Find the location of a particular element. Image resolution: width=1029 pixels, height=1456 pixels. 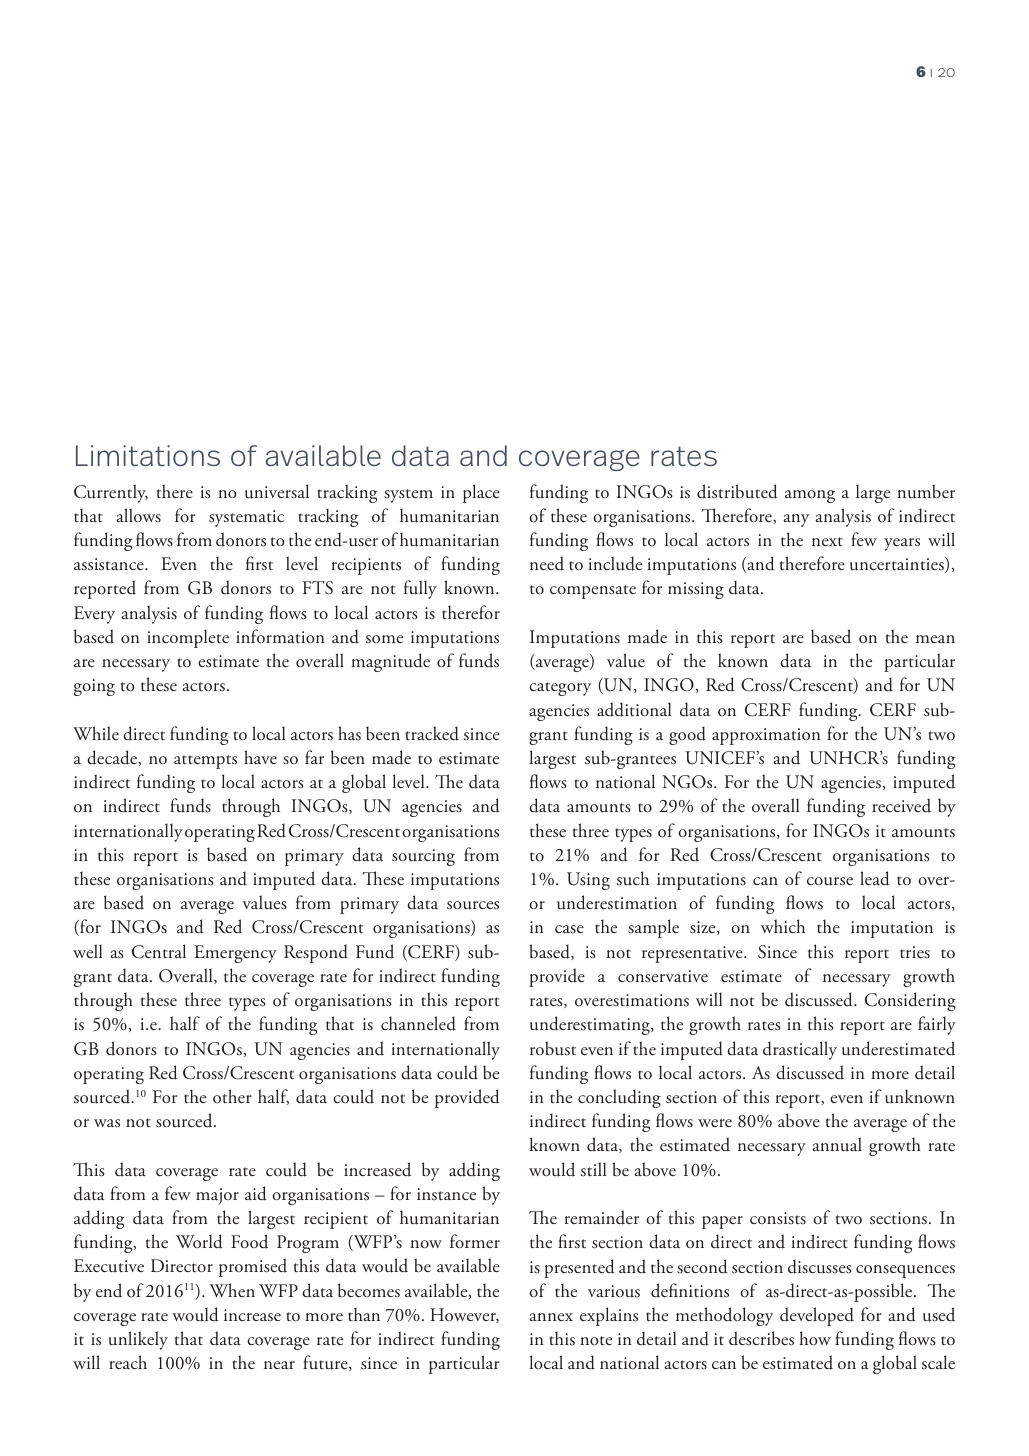

among is located at coordinates (810, 496).
